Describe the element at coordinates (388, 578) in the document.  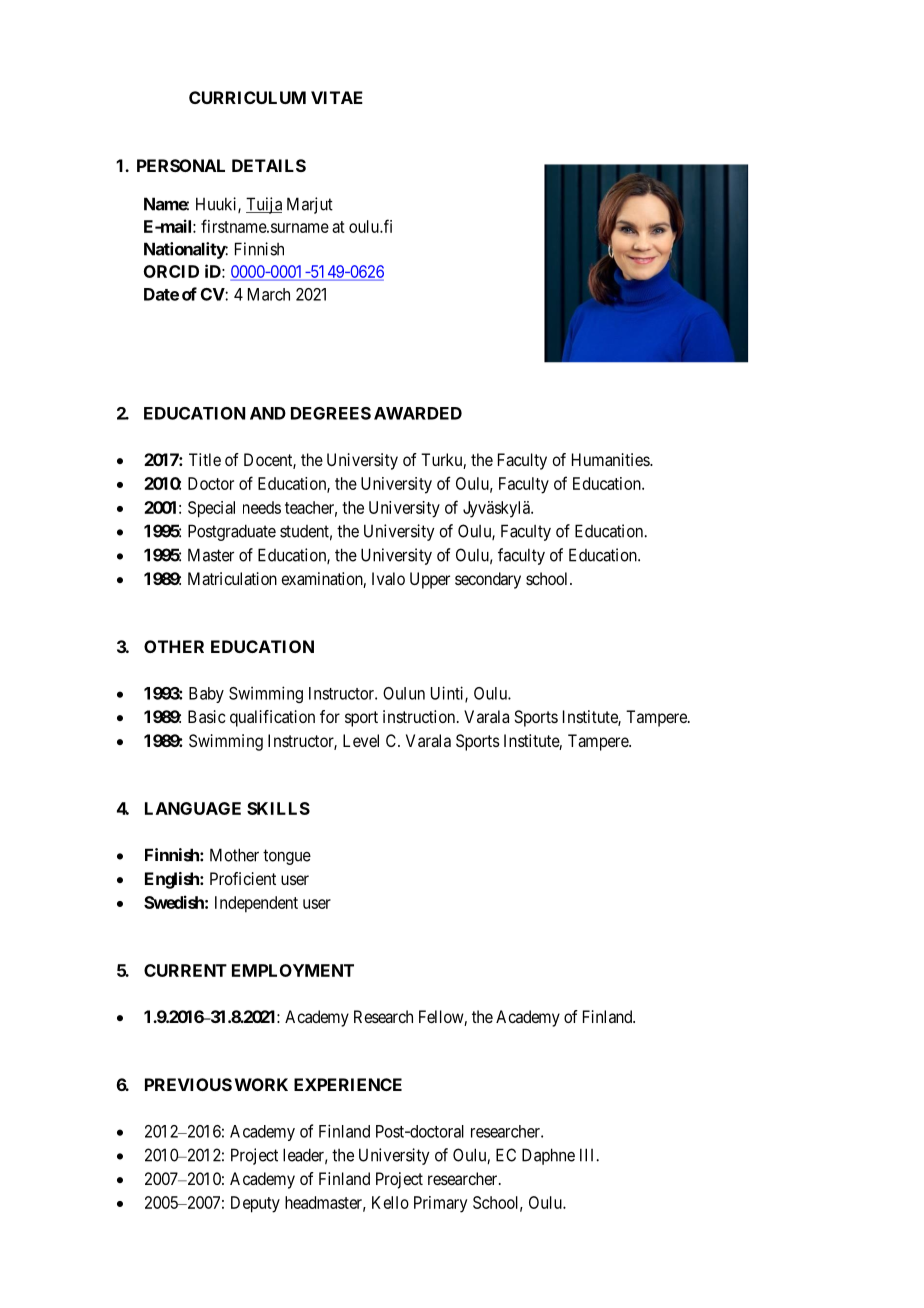
I see `Ivalo` at that location.
